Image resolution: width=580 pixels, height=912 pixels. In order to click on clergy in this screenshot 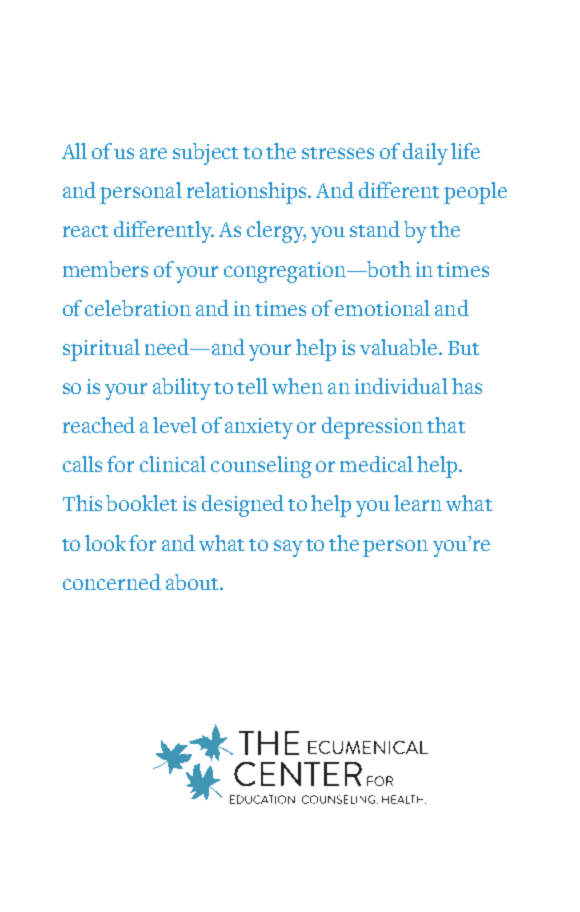, I will do `click(276, 232)`.
